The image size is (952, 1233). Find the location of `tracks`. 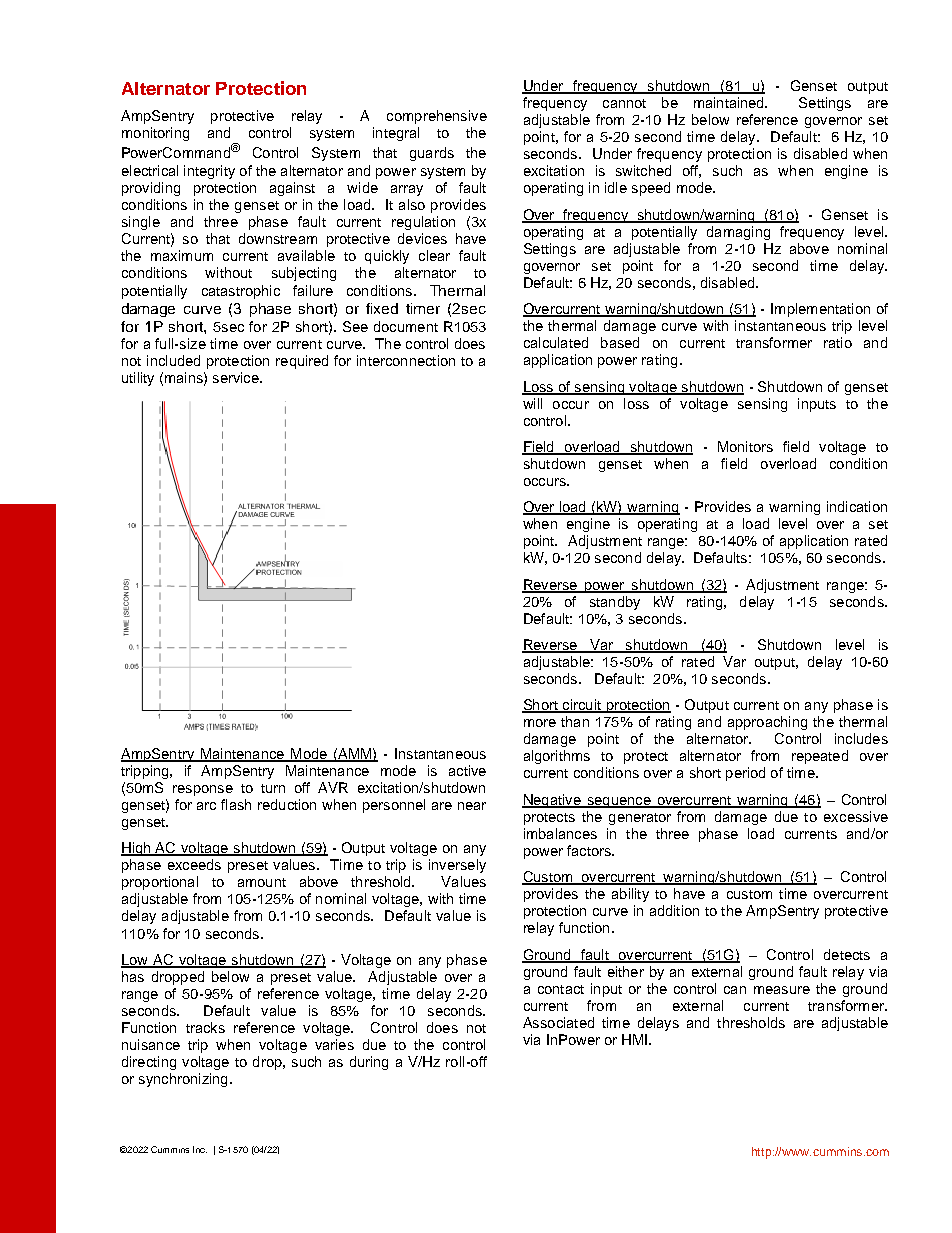

tracks is located at coordinates (205, 1027).
